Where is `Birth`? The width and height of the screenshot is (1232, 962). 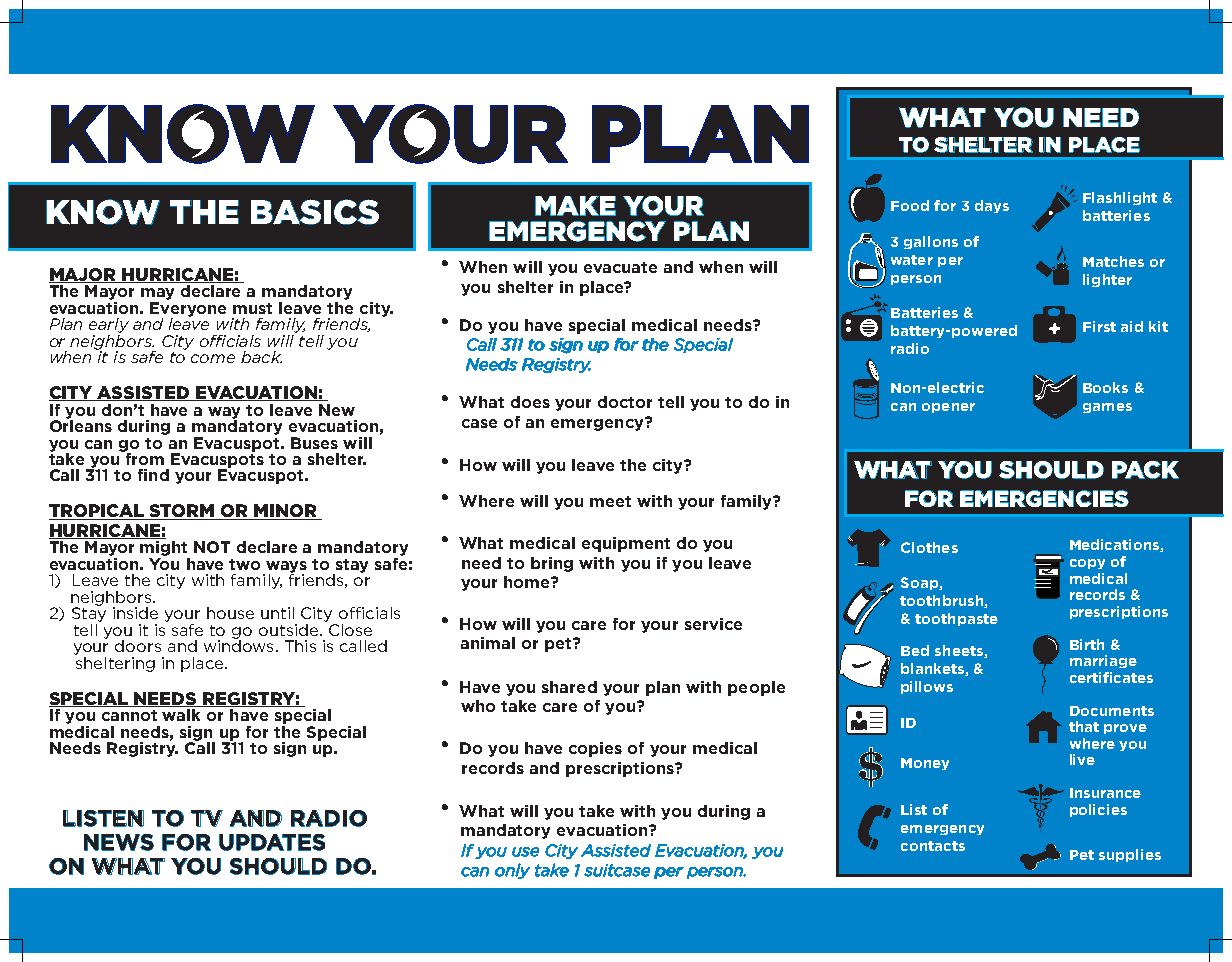 Birth is located at coordinates (1087, 644).
